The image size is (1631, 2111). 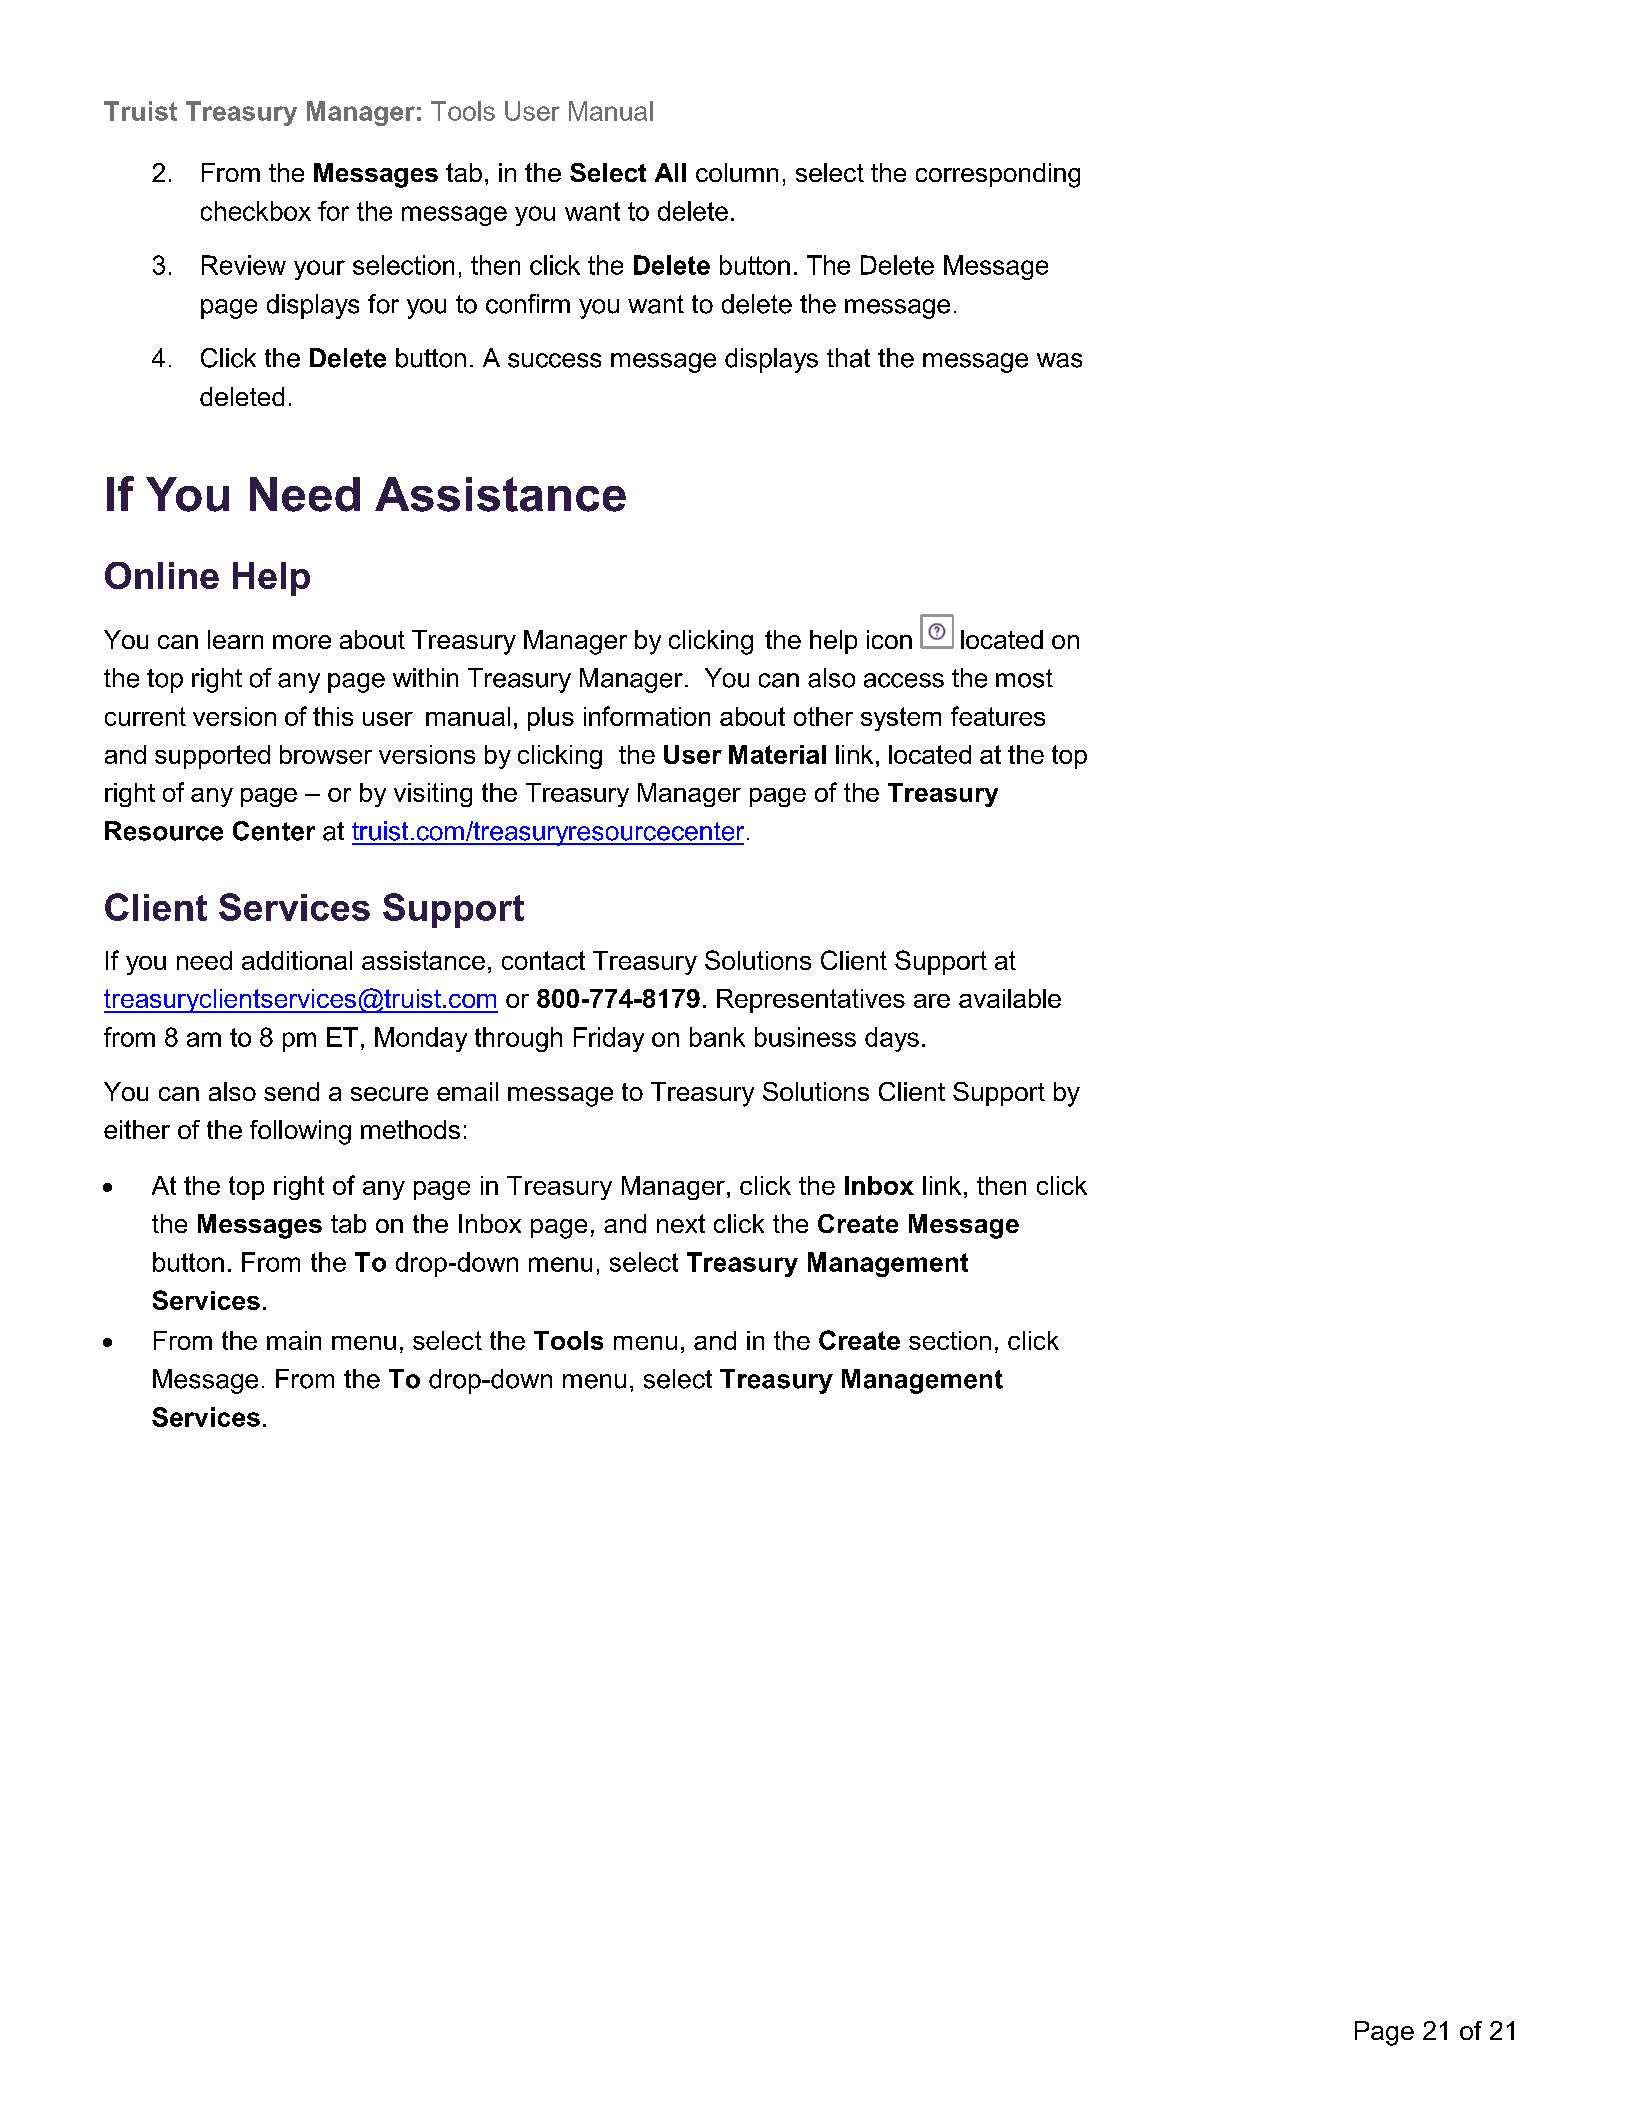 I want to click on checkbox, so click(x=256, y=211).
